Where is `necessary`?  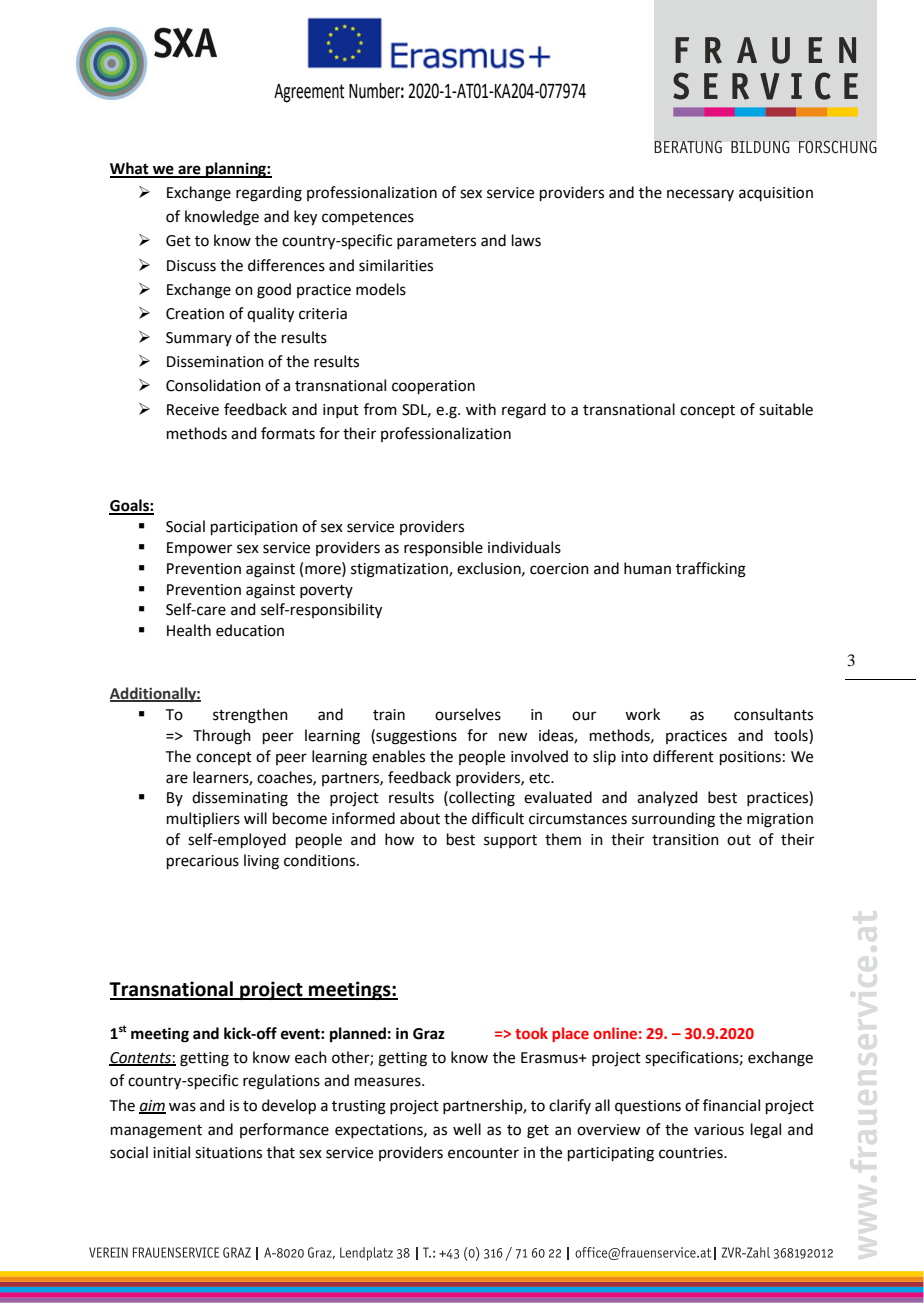 necessary is located at coordinates (700, 195).
